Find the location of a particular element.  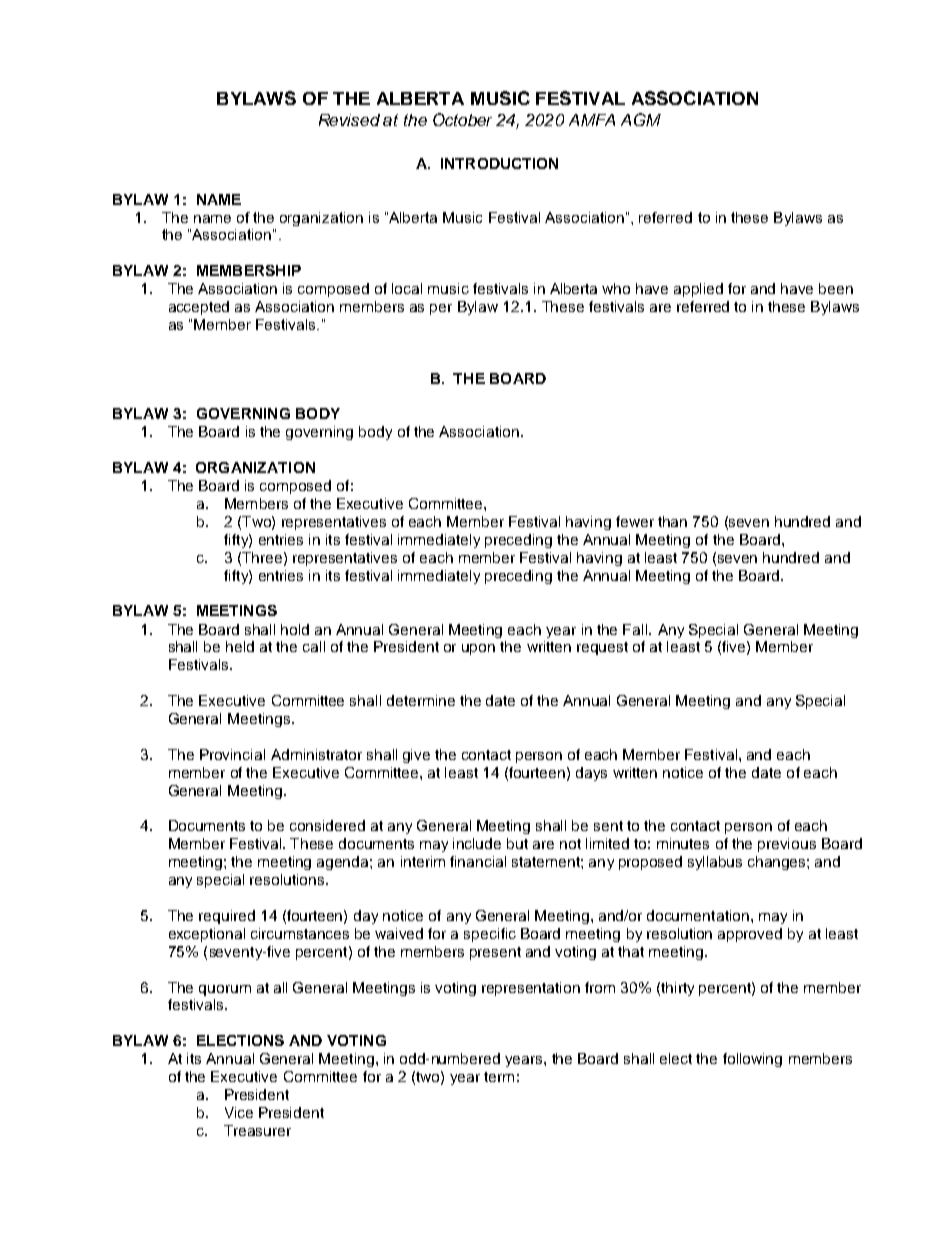

Administrator is located at coordinates (316, 754).
